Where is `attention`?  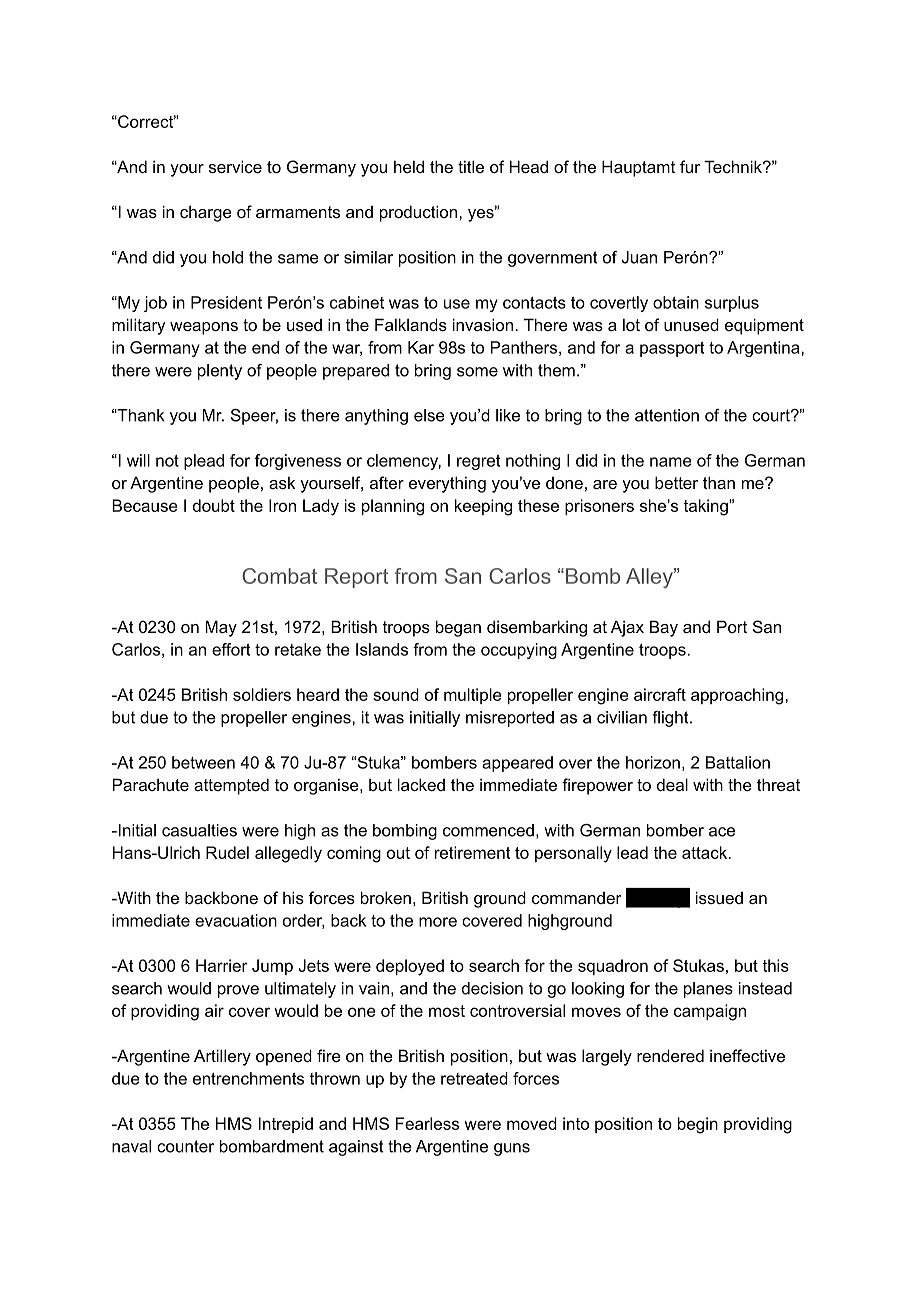 attention is located at coordinates (667, 415).
